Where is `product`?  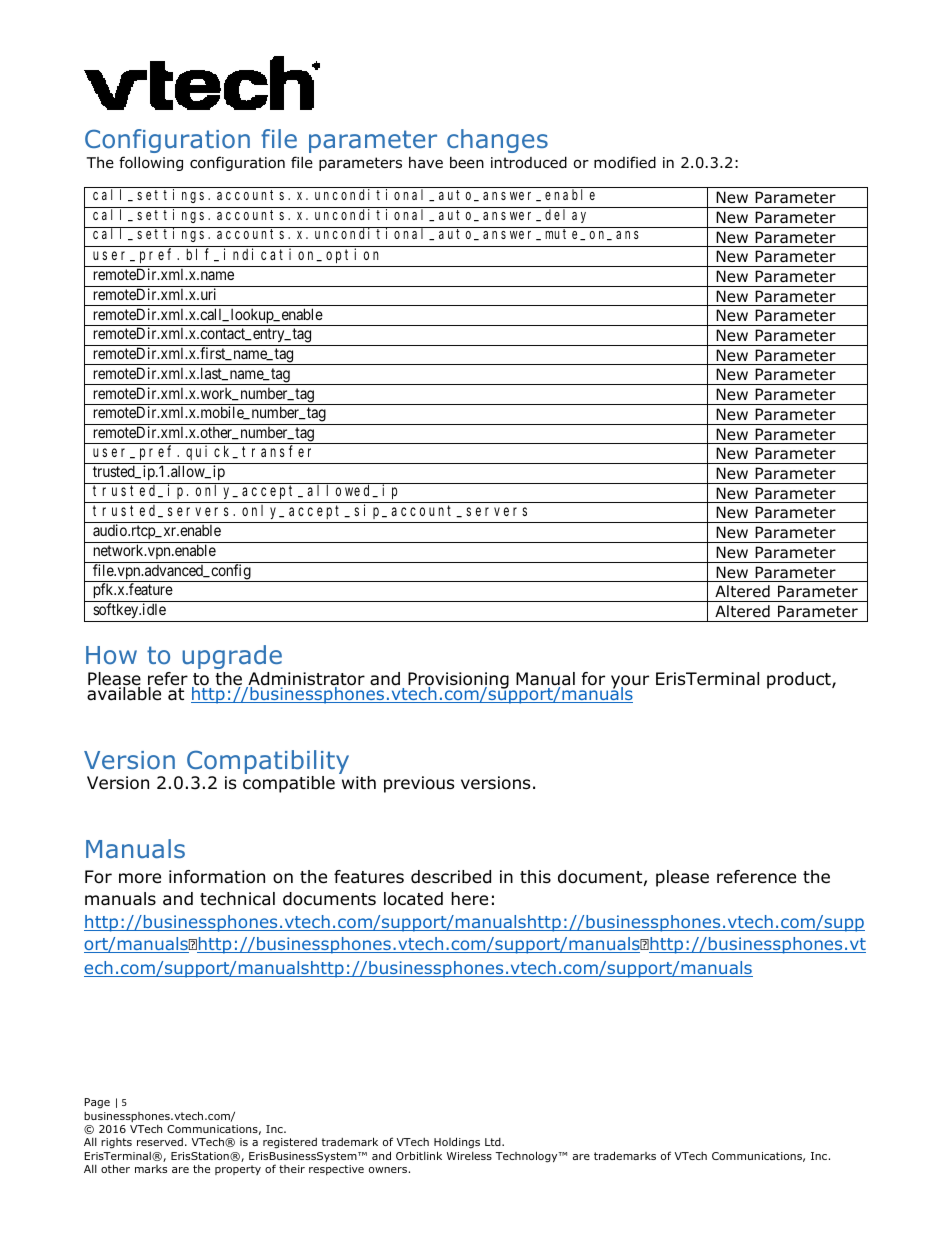 product is located at coordinates (800, 680).
